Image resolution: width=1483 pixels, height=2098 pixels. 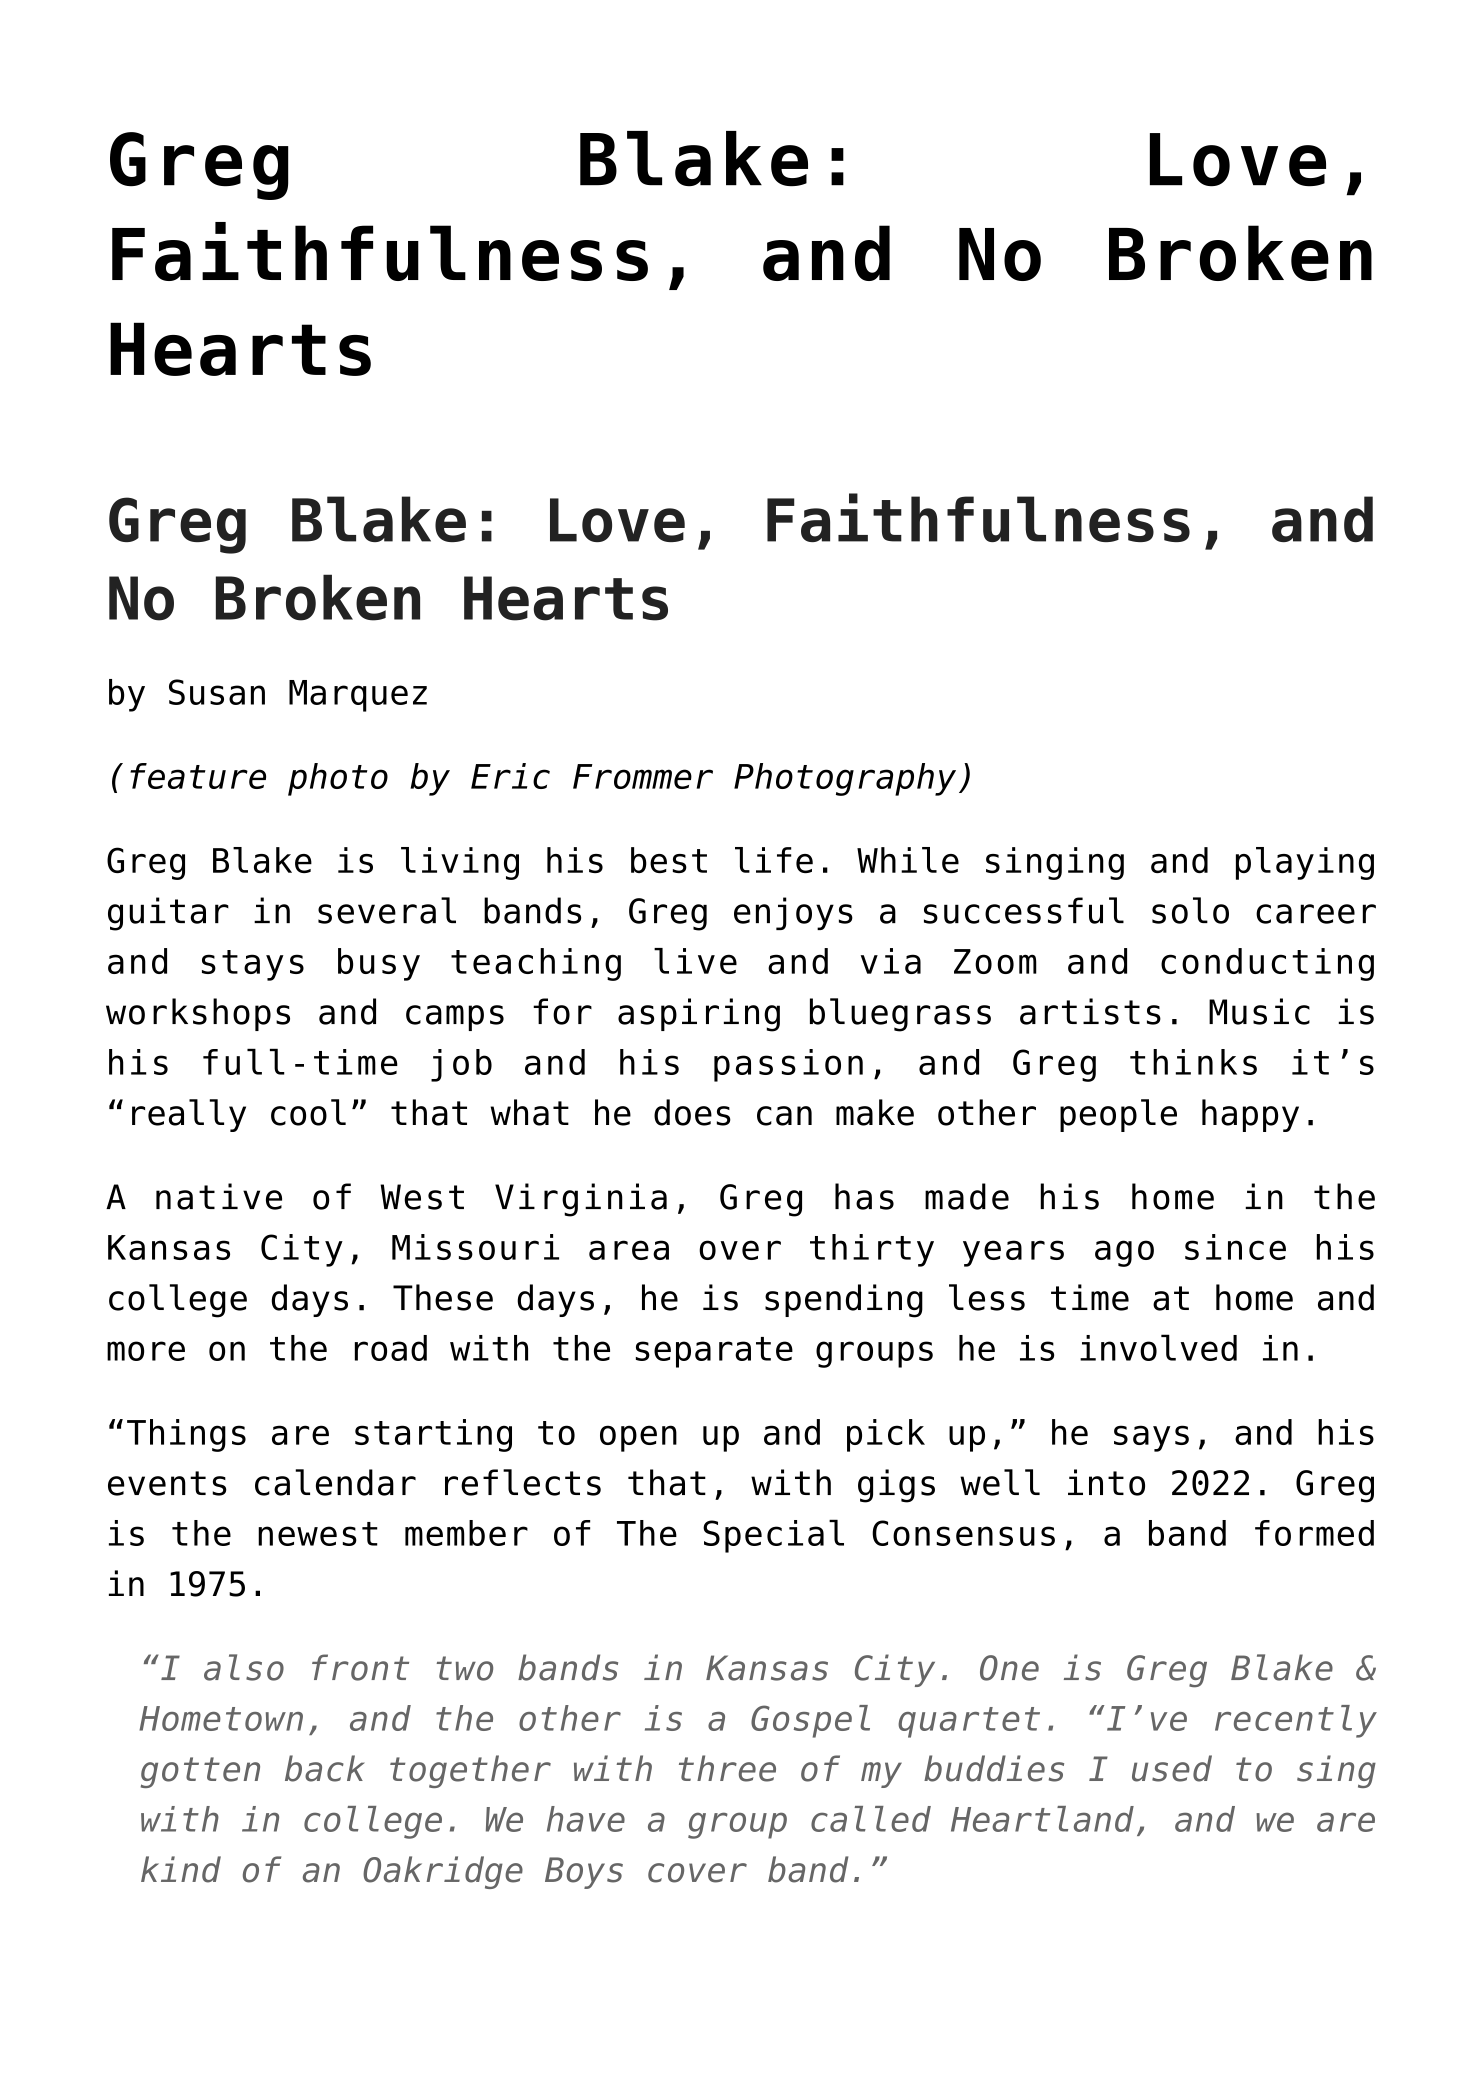 I want to click on These, so click(x=443, y=1297).
